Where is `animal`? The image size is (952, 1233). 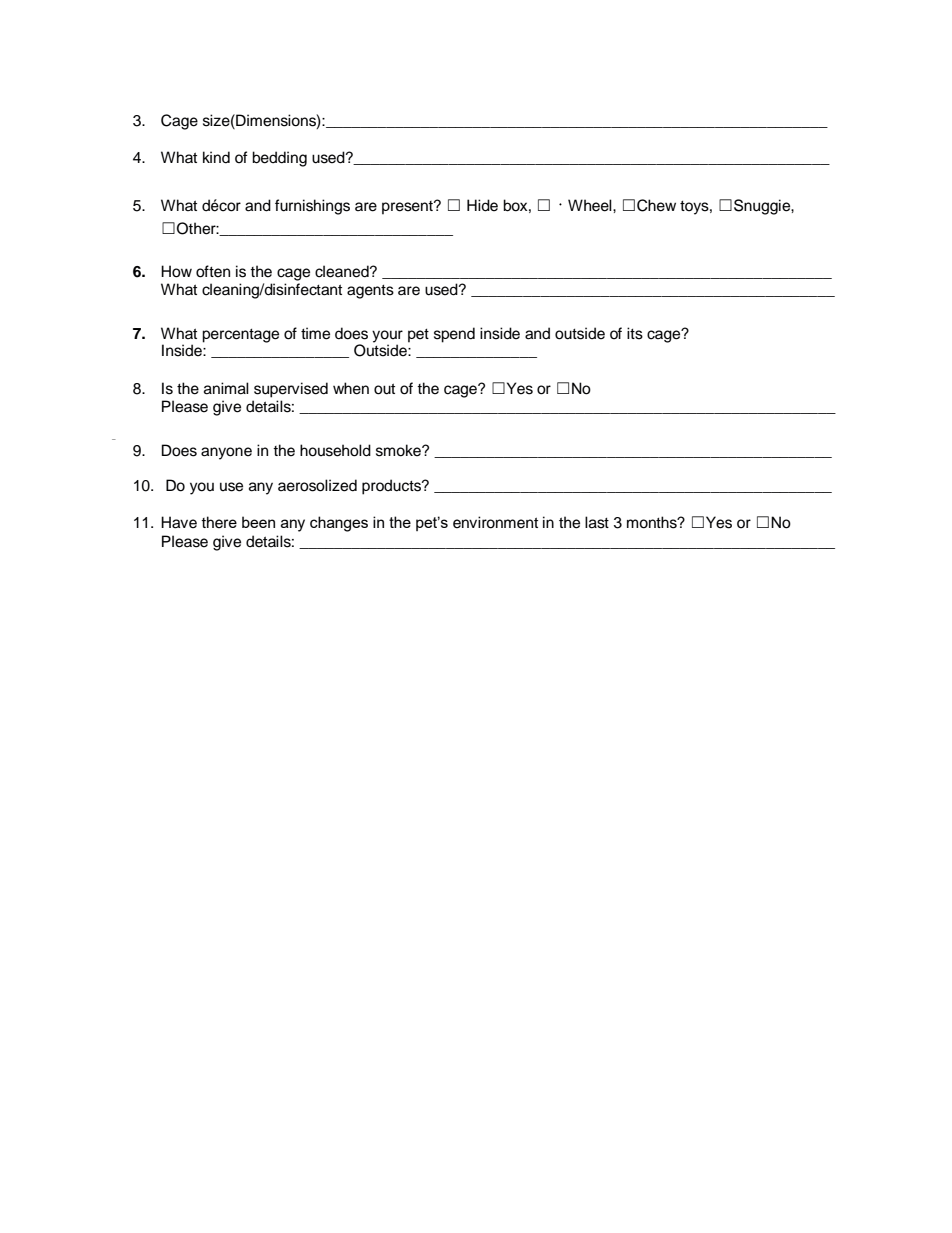 animal is located at coordinates (226, 388).
